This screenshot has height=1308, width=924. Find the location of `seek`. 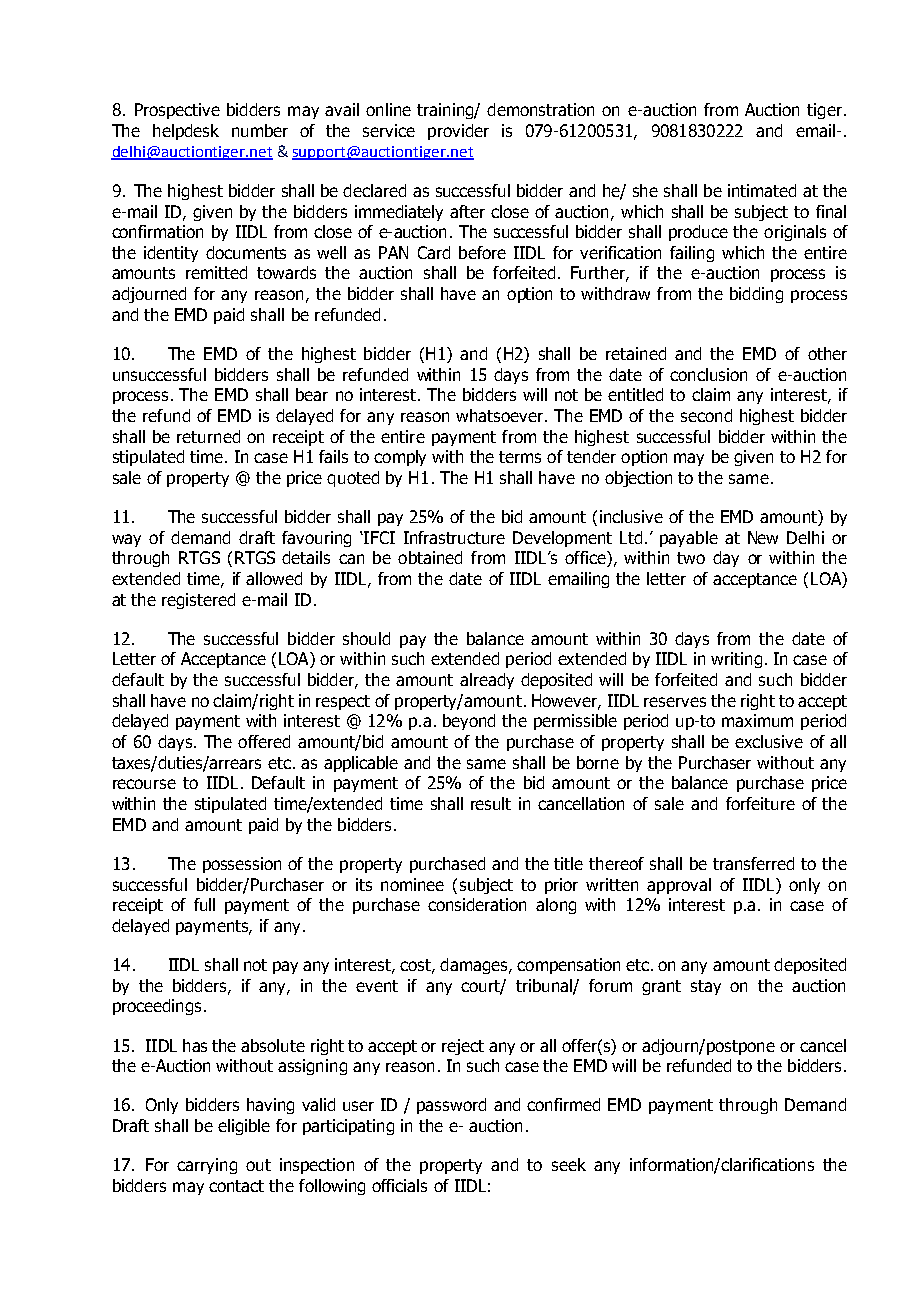

seek is located at coordinates (569, 1164).
